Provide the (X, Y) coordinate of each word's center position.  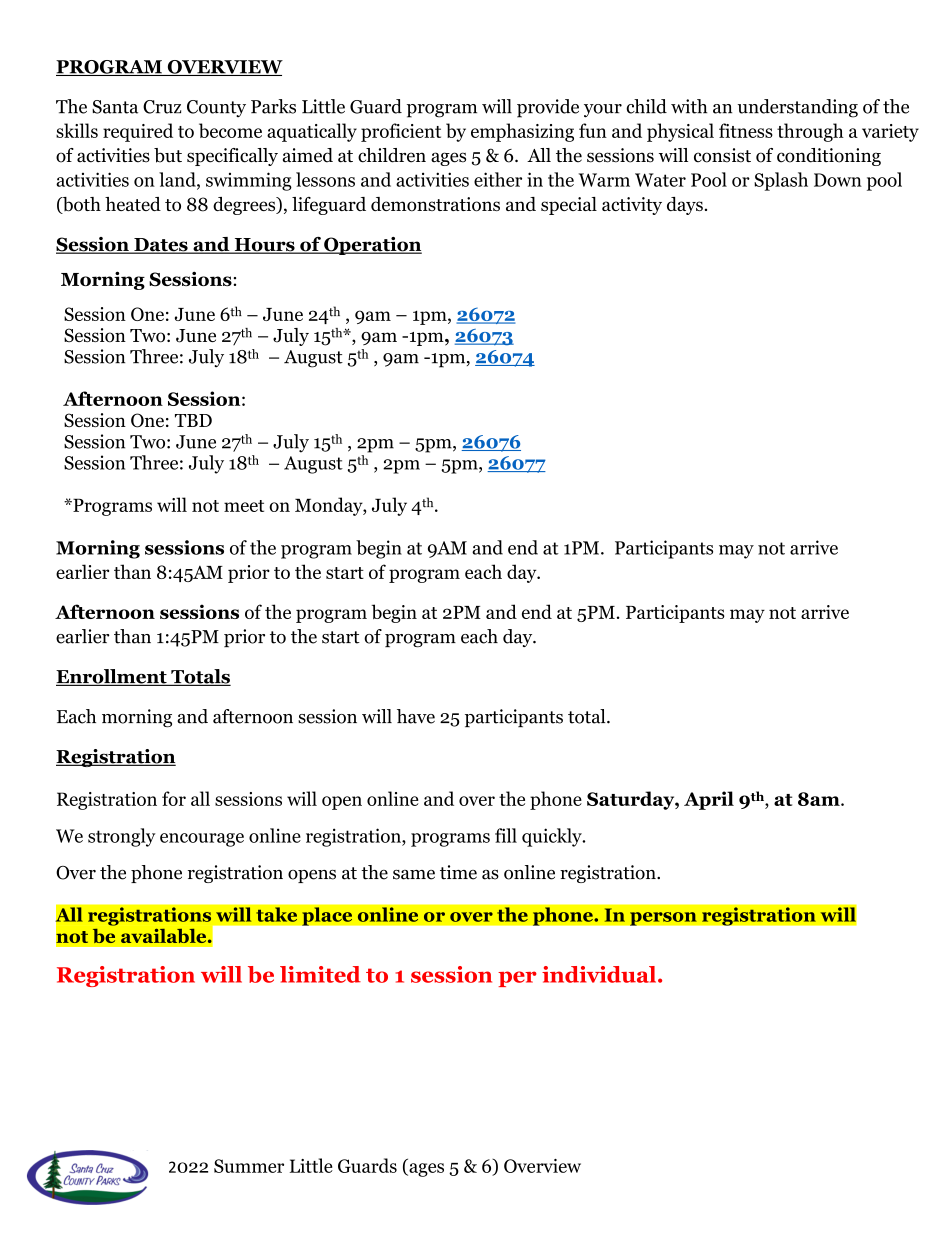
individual (600, 974)
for (174, 798)
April (709, 800)
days (685, 206)
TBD (193, 420)
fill (506, 835)
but (168, 155)
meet (244, 506)
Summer (249, 1166)
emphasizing (522, 132)
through (810, 132)
